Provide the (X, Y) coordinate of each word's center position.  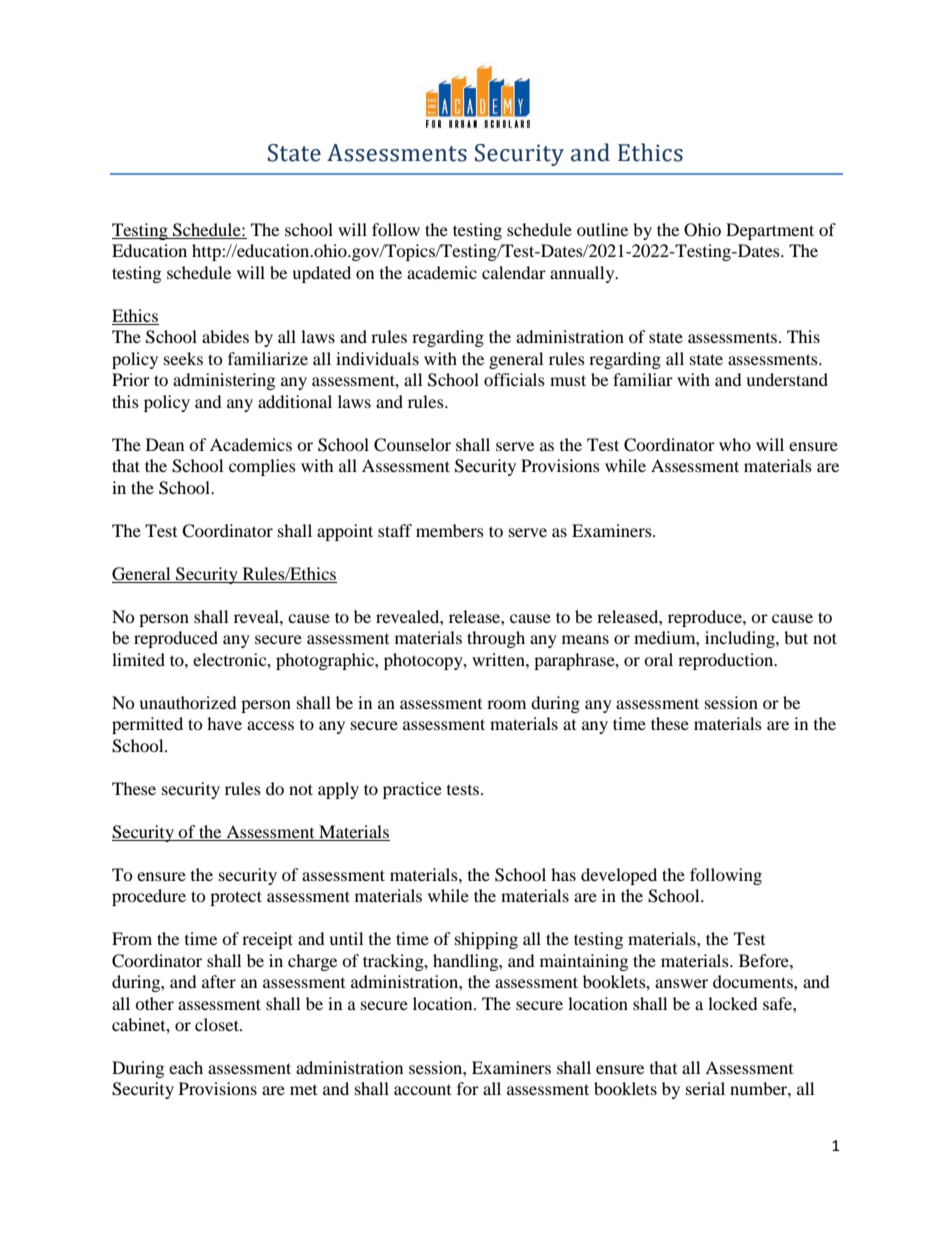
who (735, 444)
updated (321, 274)
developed (619, 876)
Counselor (412, 445)
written (499, 659)
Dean (165, 444)
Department (770, 231)
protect (236, 898)
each (186, 1067)
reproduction (727, 661)
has (563, 874)
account (422, 1090)
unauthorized (188, 702)
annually (583, 274)
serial (705, 1088)
